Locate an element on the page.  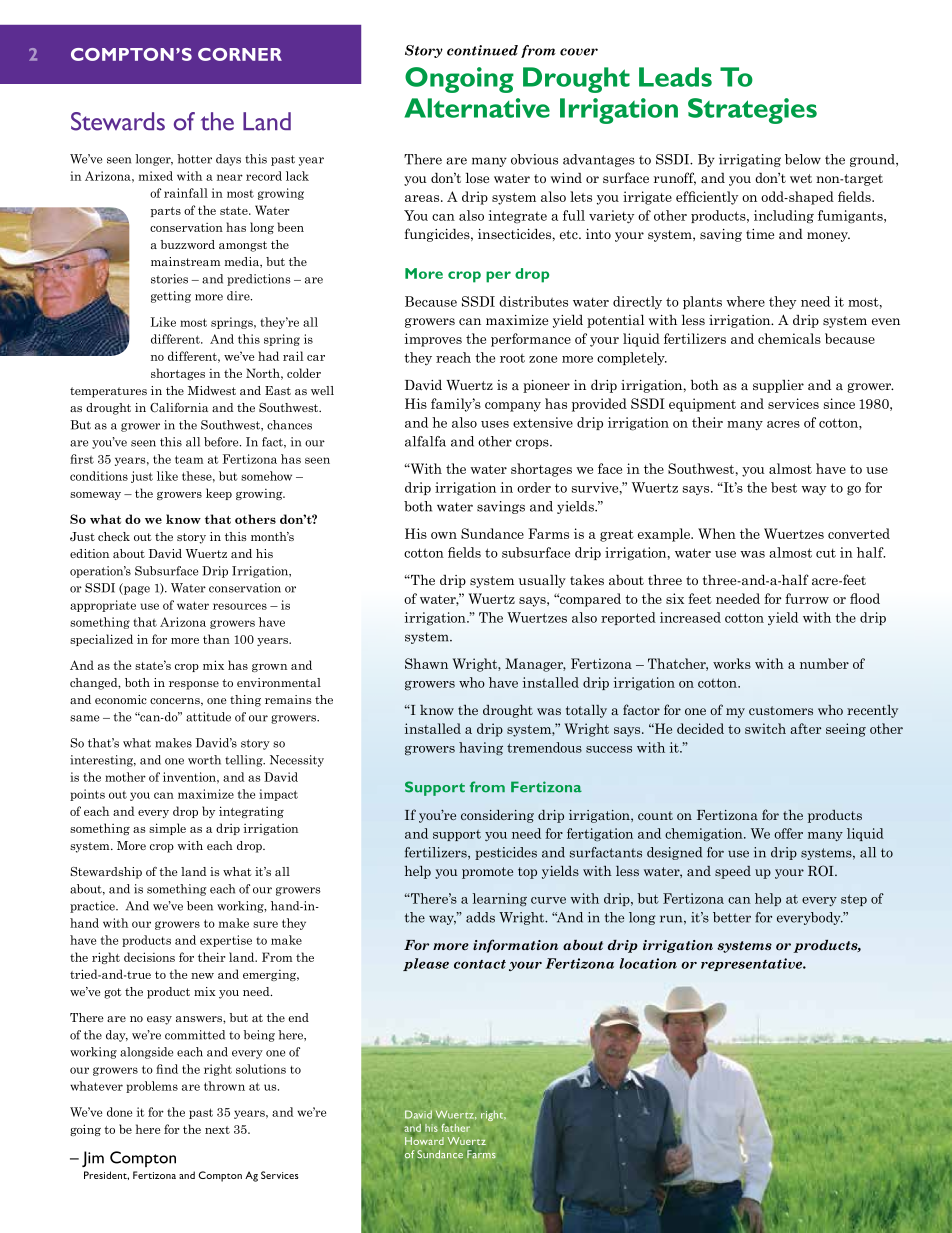
CORNER is located at coordinates (240, 54).
